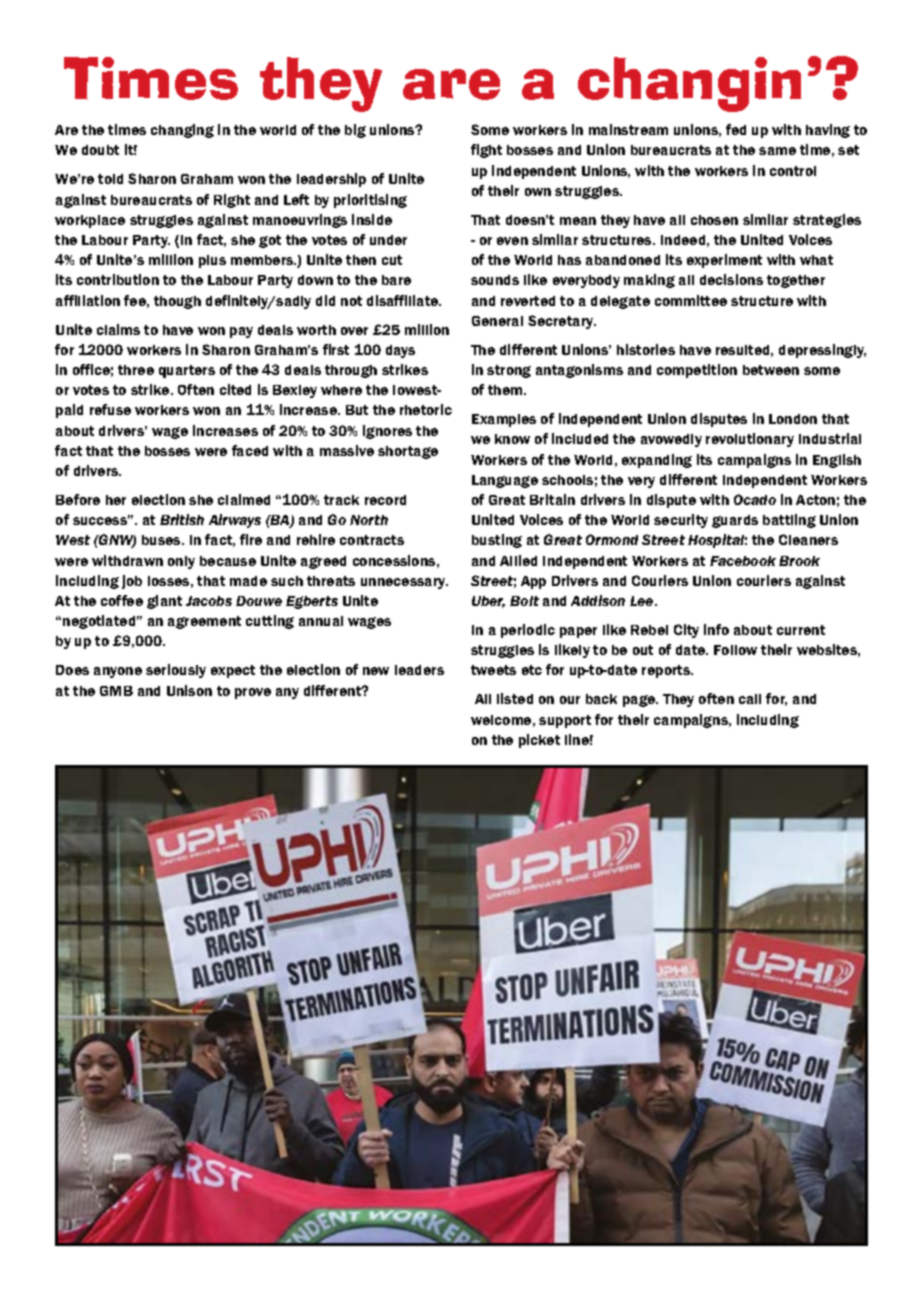  Describe the element at coordinates (486, 151) in the screenshot. I see `fight` at that location.
